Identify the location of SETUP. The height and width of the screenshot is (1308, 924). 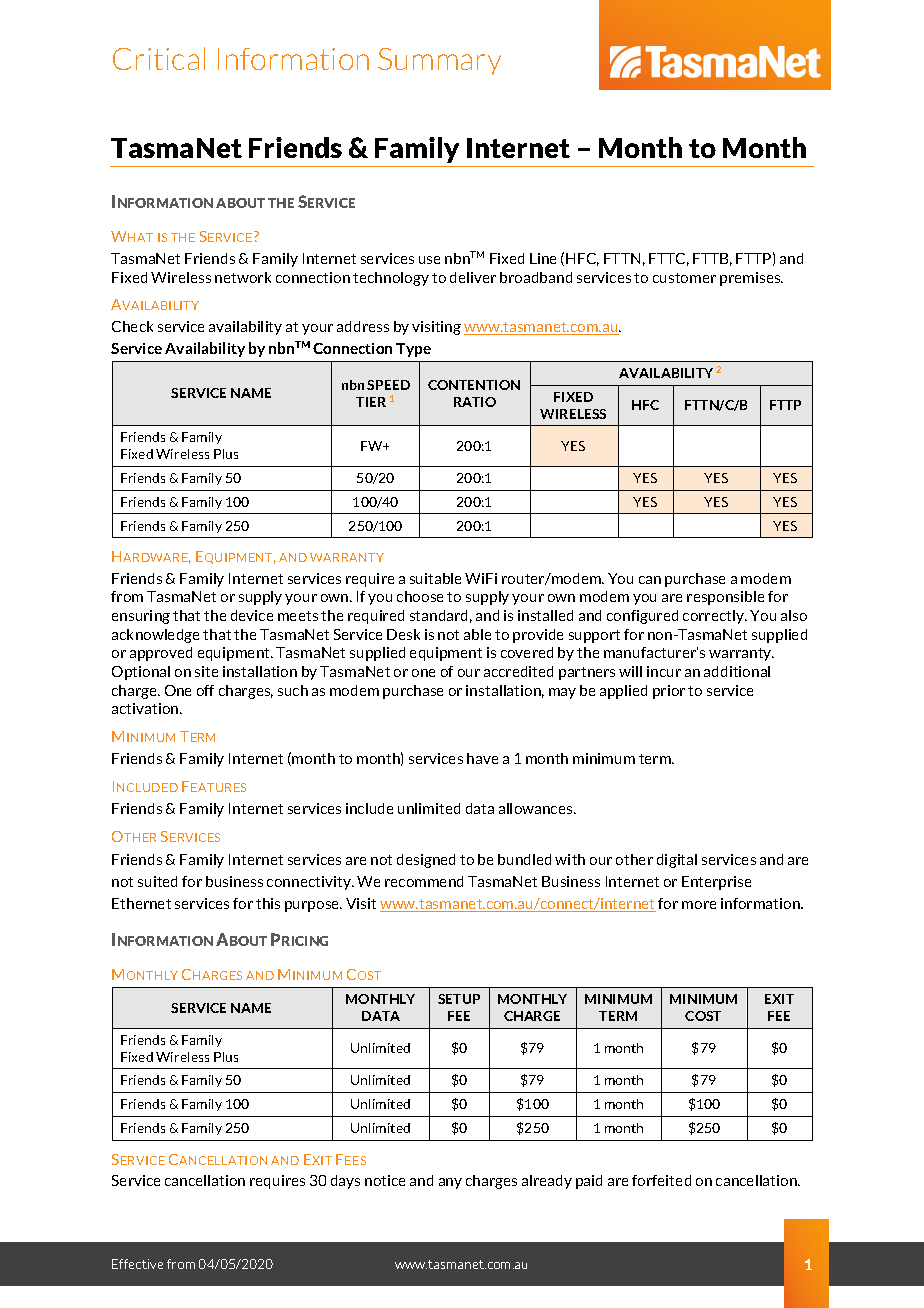
(459, 999).
